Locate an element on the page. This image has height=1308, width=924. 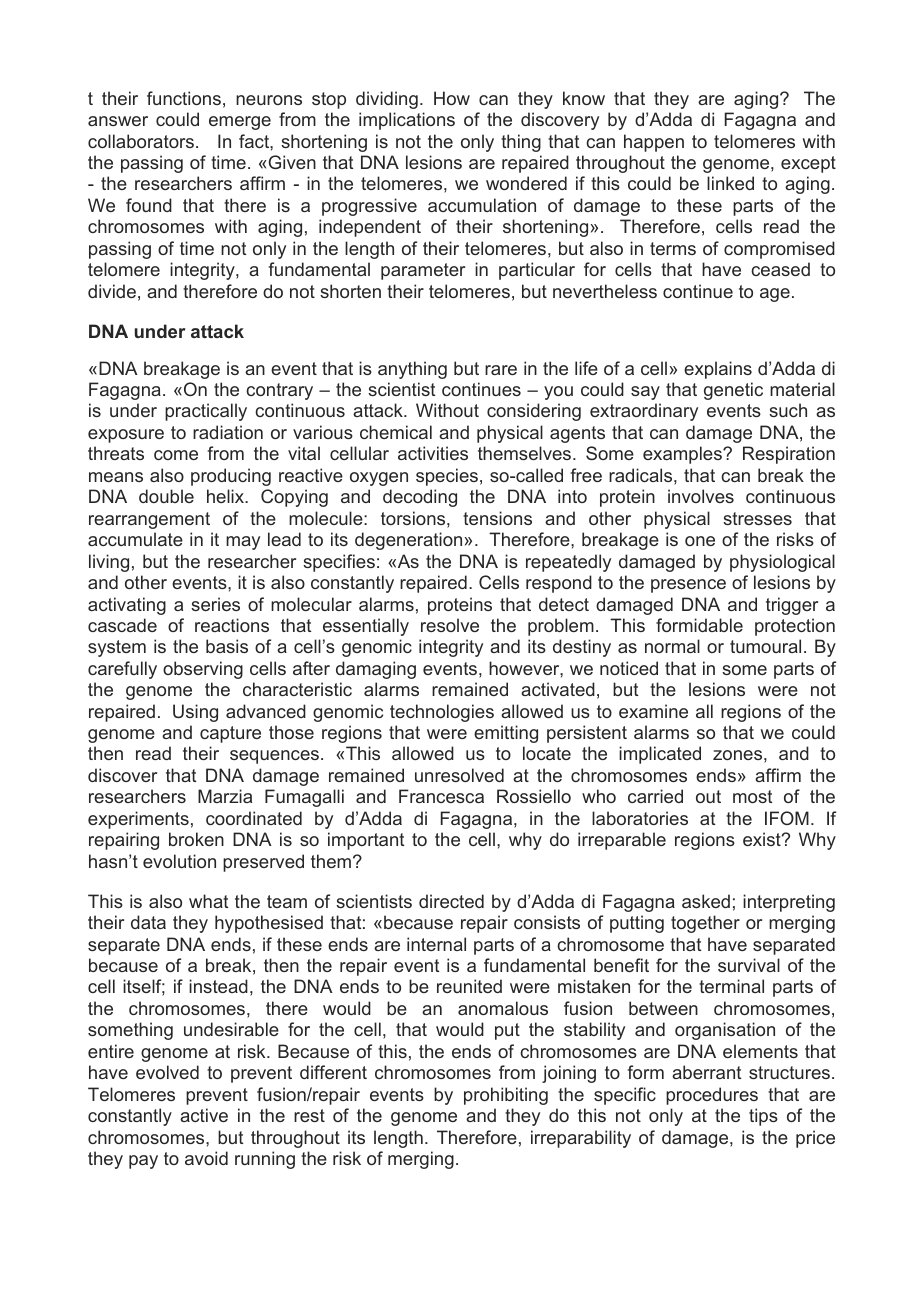
reactions is located at coordinates (232, 625).
